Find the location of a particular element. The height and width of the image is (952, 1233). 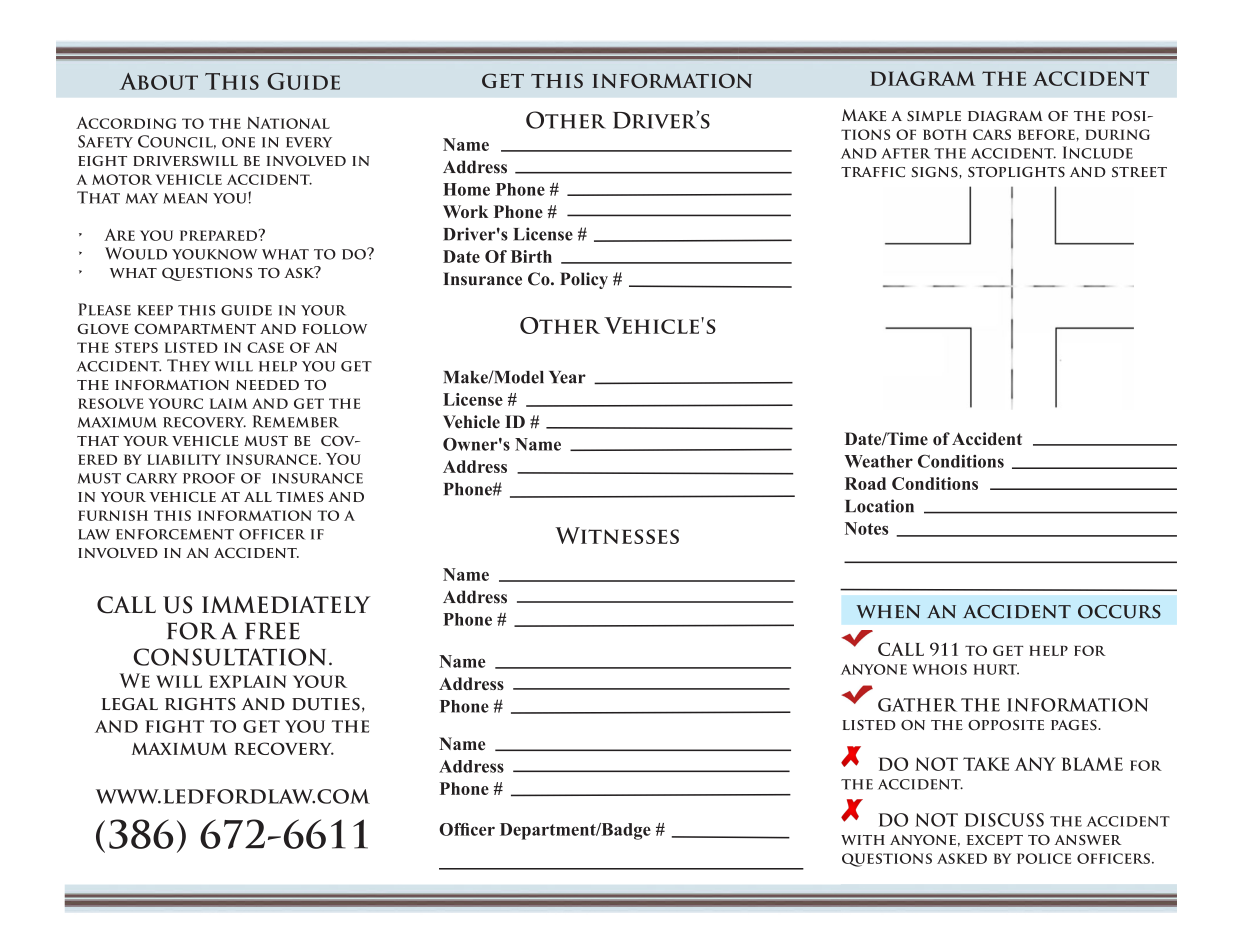

whois is located at coordinates (939, 669).
